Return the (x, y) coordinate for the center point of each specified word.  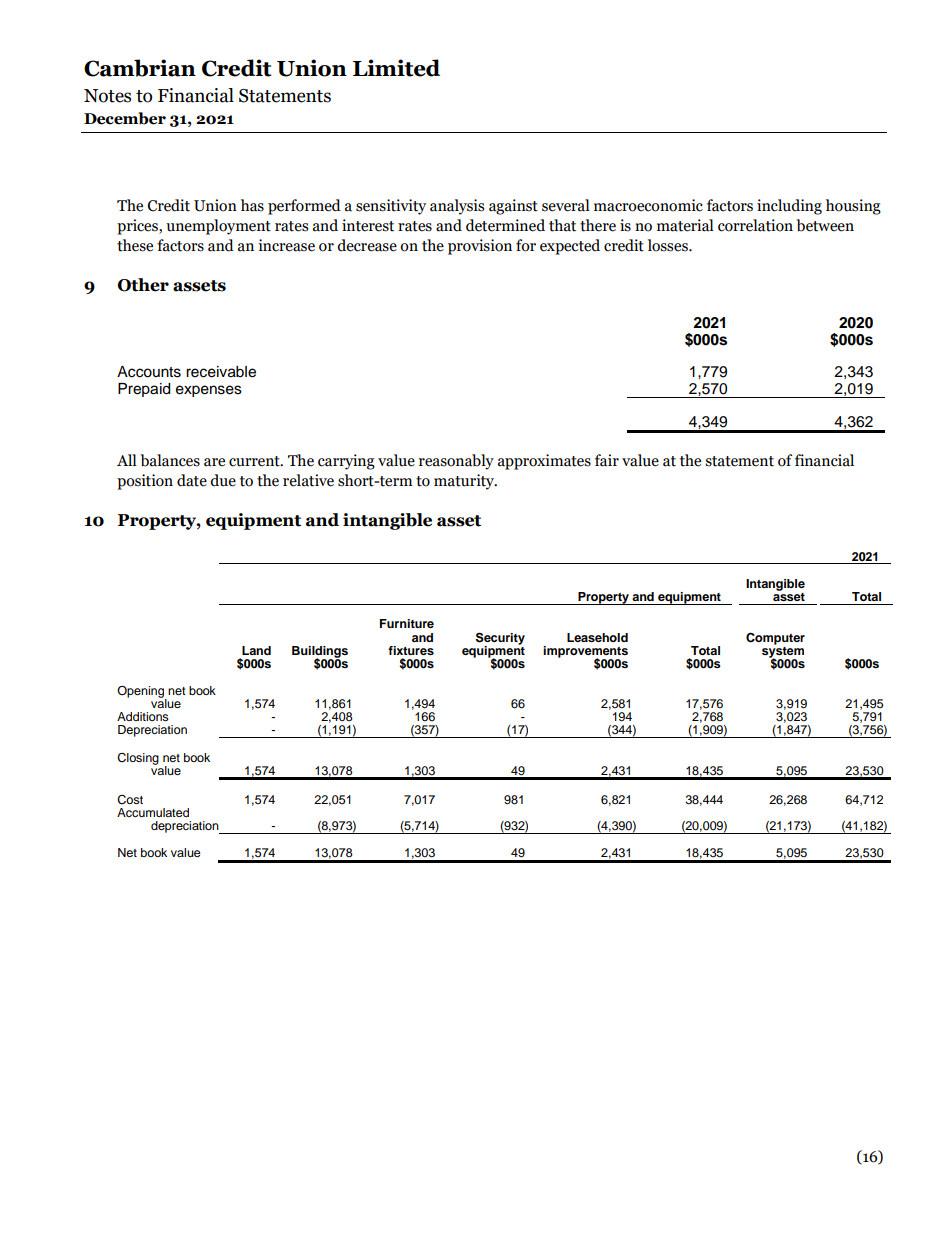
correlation (755, 225)
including (789, 207)
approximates (544, 462)
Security (500, 639)
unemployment (218, 227)
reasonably (456, 462)
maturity (465, 482)
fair (607, 460)
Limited (396, 68)
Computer (775, 638)
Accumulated (153, 812)
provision (480, 247)
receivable (221, 372)
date (192, 480)
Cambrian (140, 68)
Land (256, 650)
